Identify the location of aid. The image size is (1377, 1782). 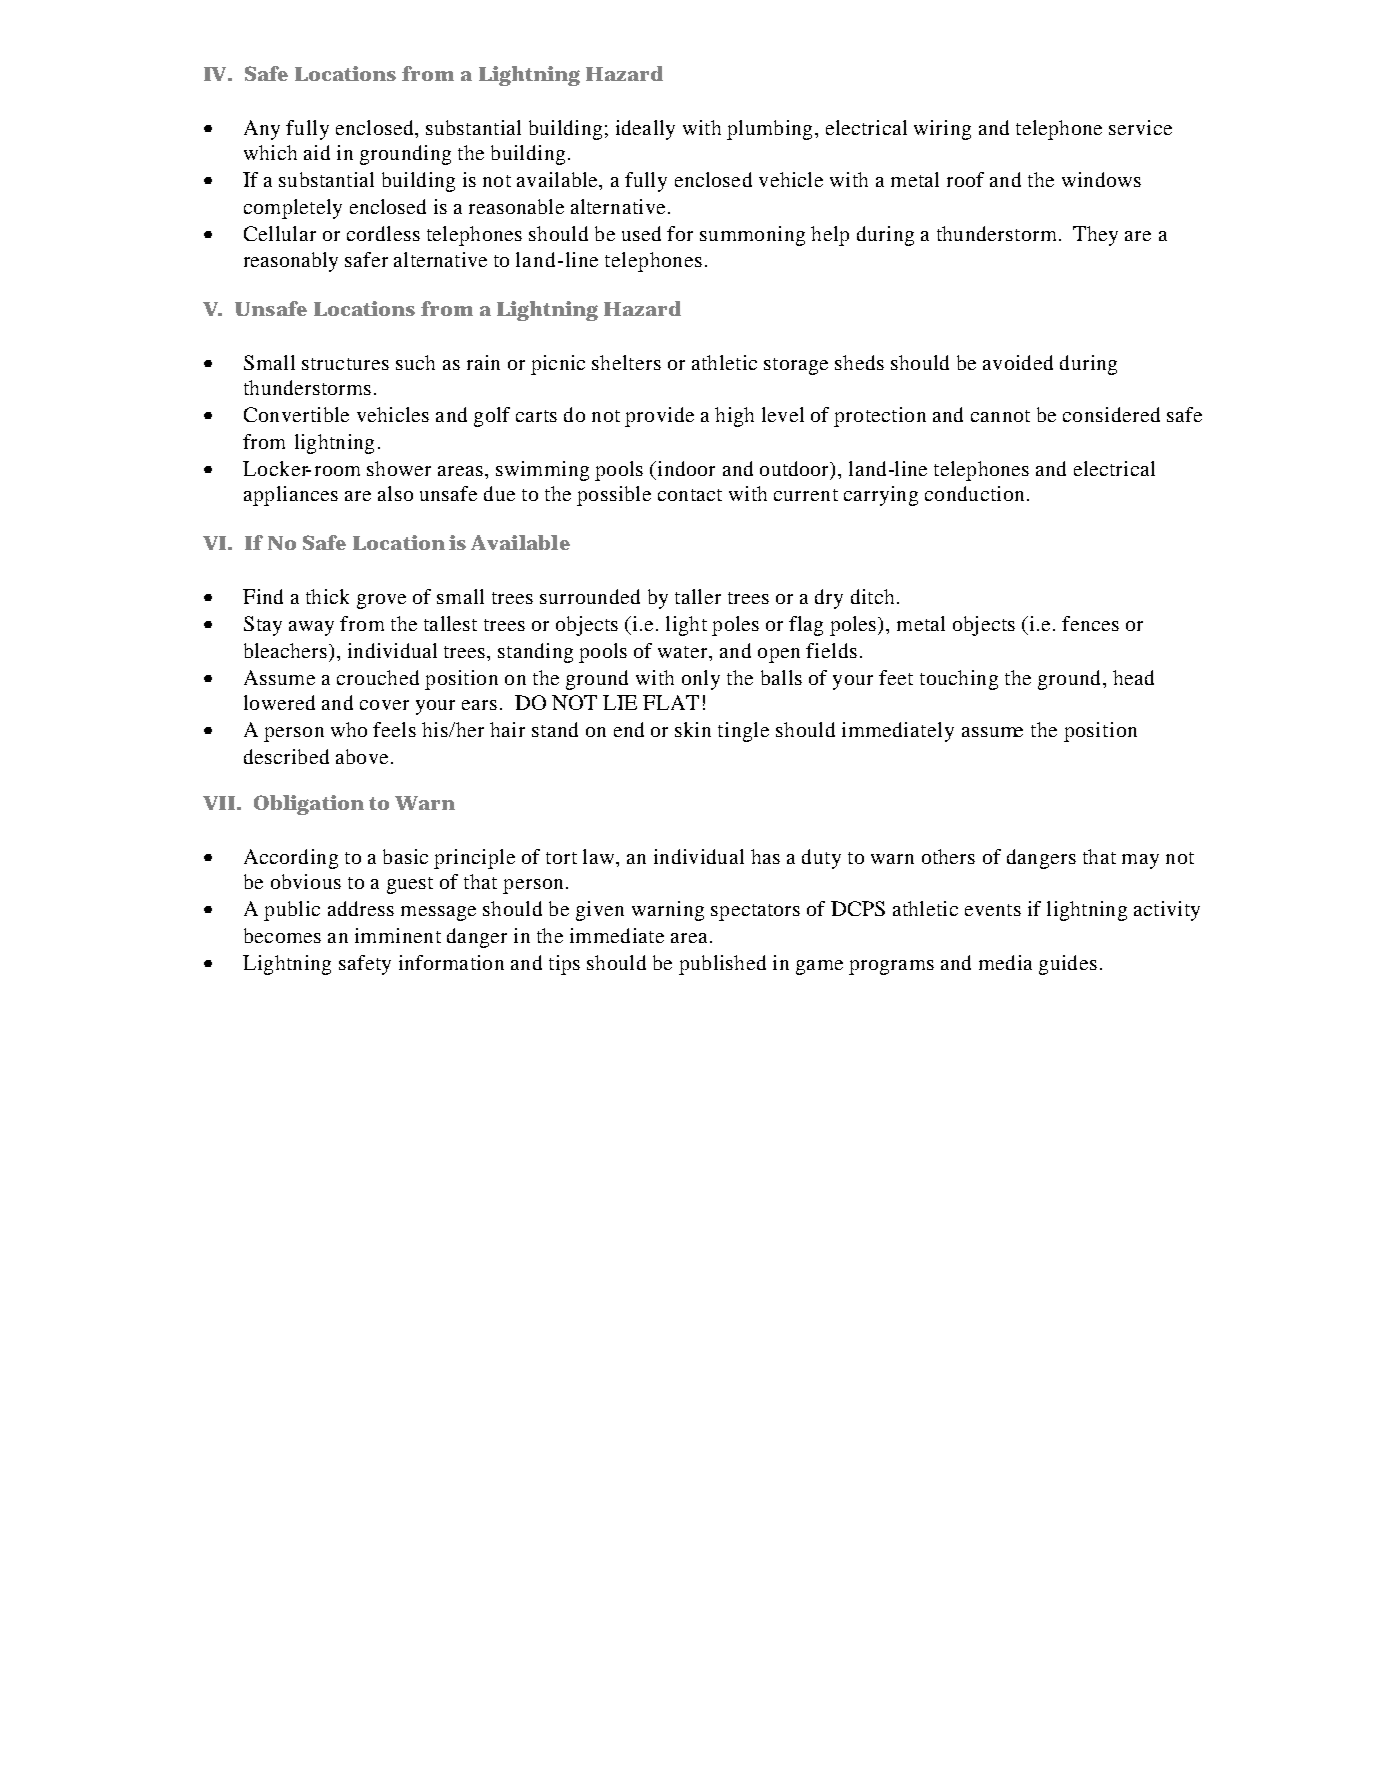
(317, 152).
